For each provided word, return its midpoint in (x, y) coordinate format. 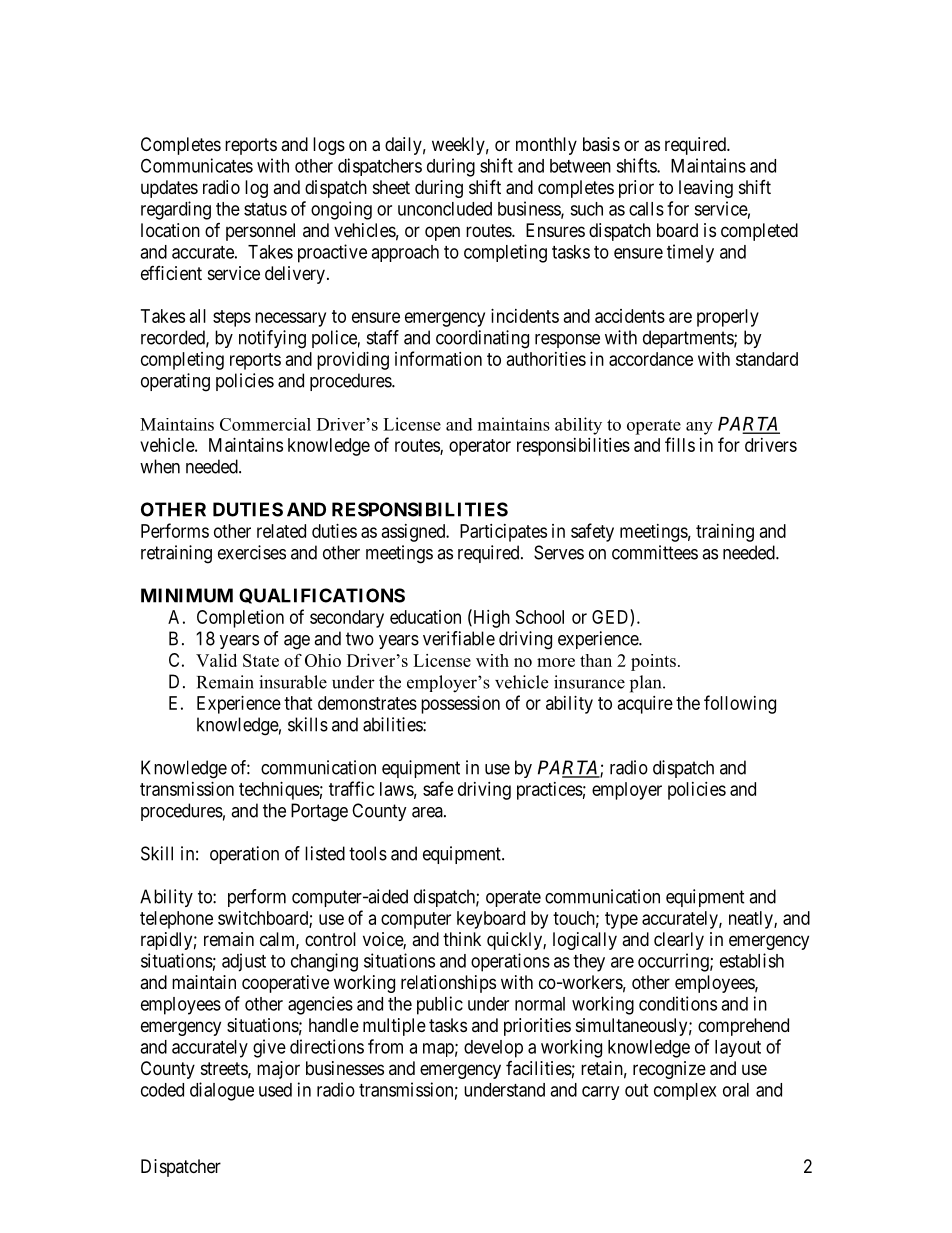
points (653, 662)
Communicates (197, 165)
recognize (669, 1070)
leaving (706, 189)
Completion (240, 619)
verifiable (459, 638)
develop (493, 1049)
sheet (391, 187)
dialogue (222, 1091)
